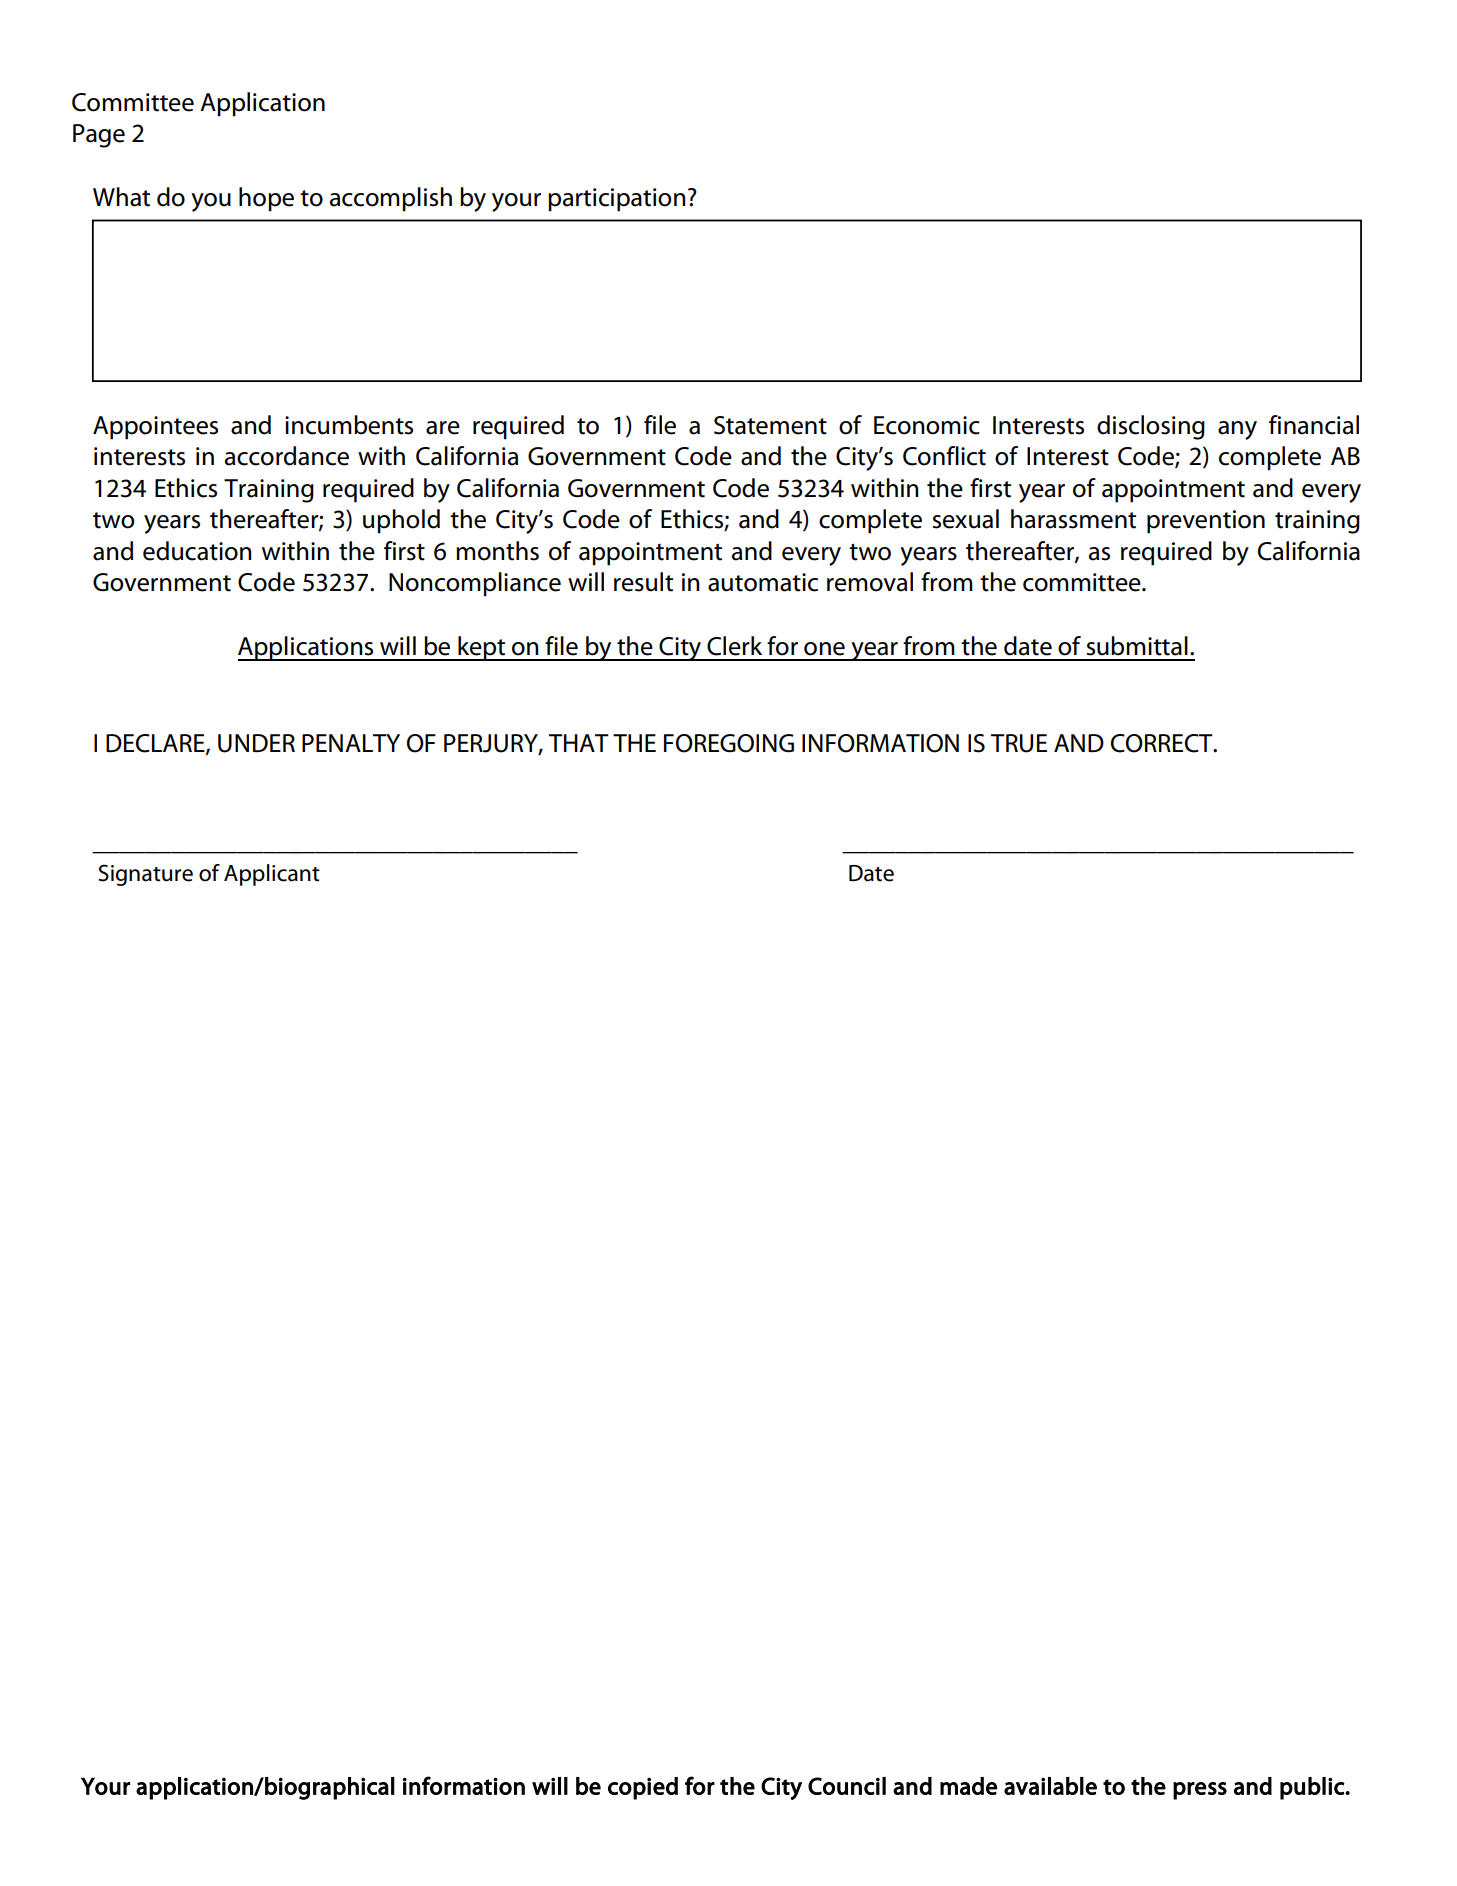  Describe the element at coordinates (1200, 1791) in the screenshot. I see `press` at that location.
